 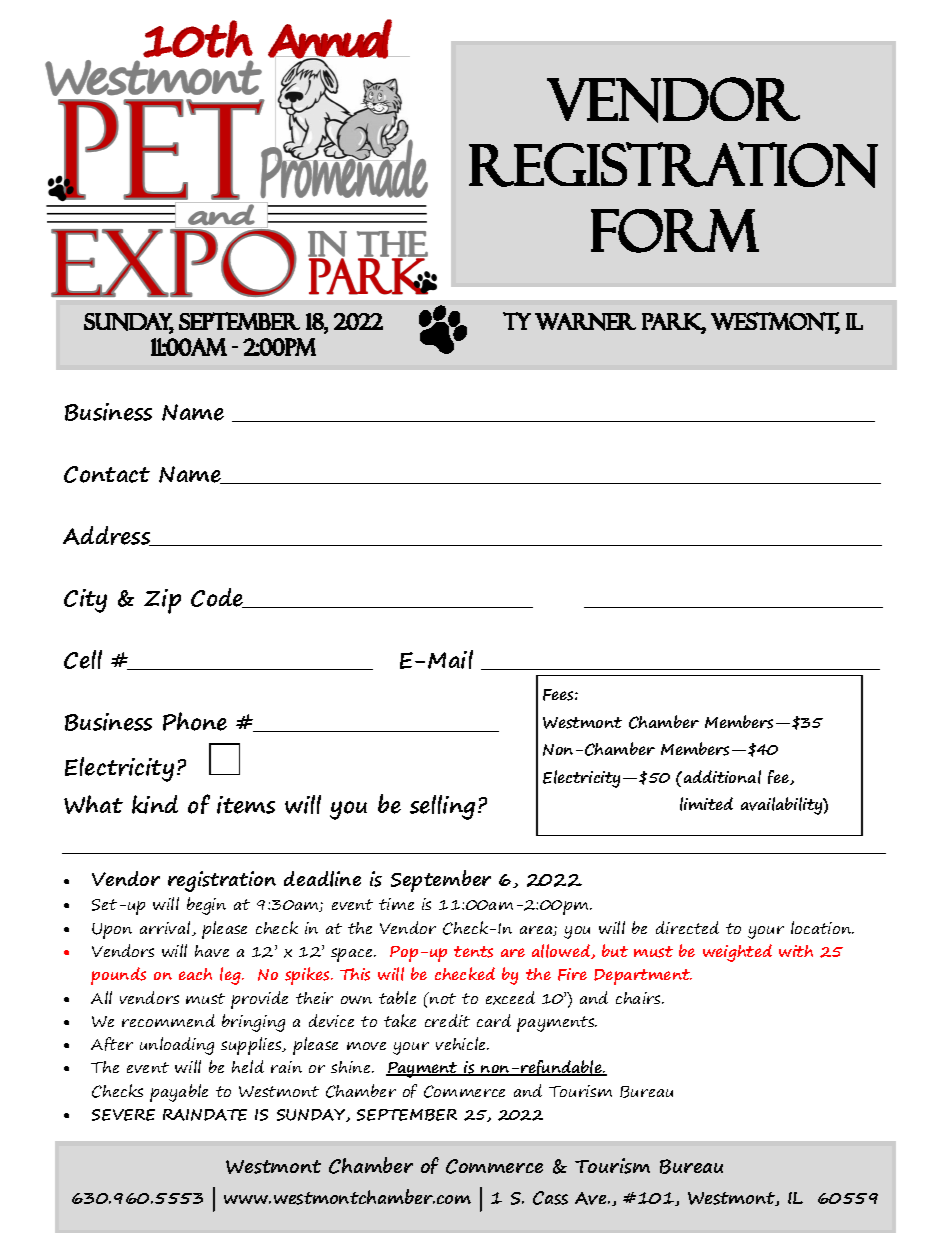 I want to click on SEVERE, so click(x=123, y=1115).
